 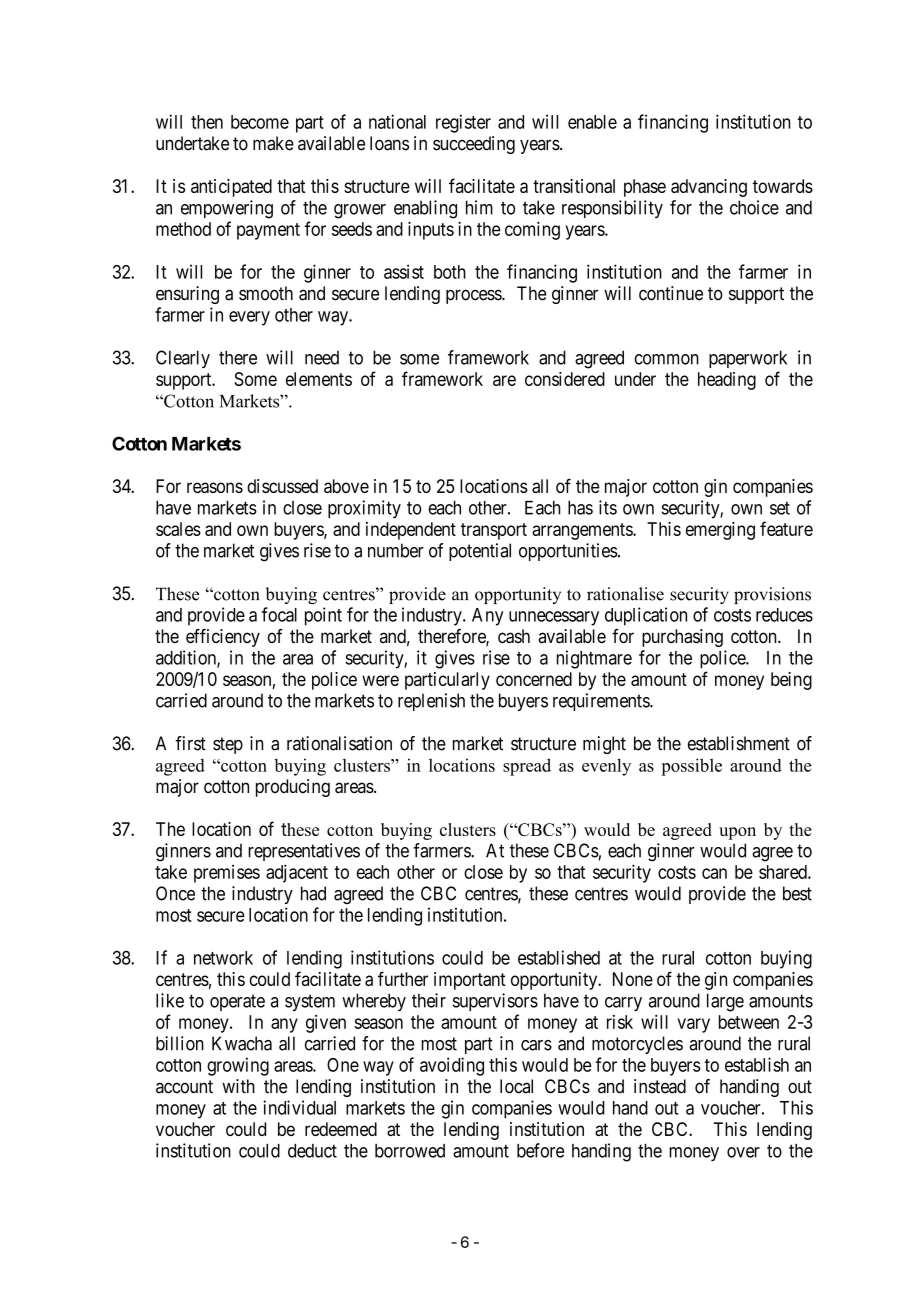 What do you see at coordinates (743, 1152) in the document?
I see `over` at bounding box center [743, 1152].
